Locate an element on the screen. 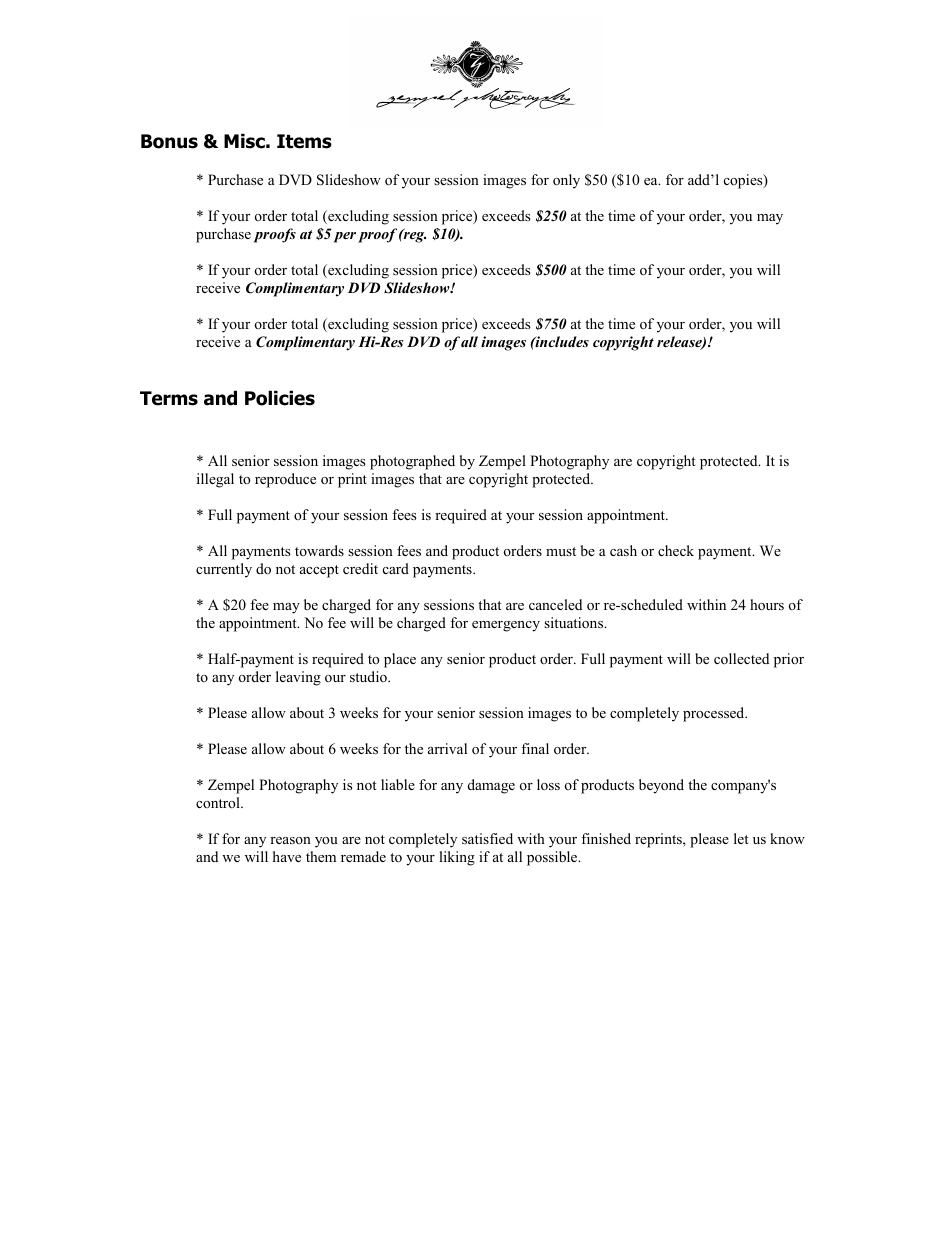 Image resolution: width=952 pixels, height=1233 pixels. collected is located at coordinates (741, 658).
